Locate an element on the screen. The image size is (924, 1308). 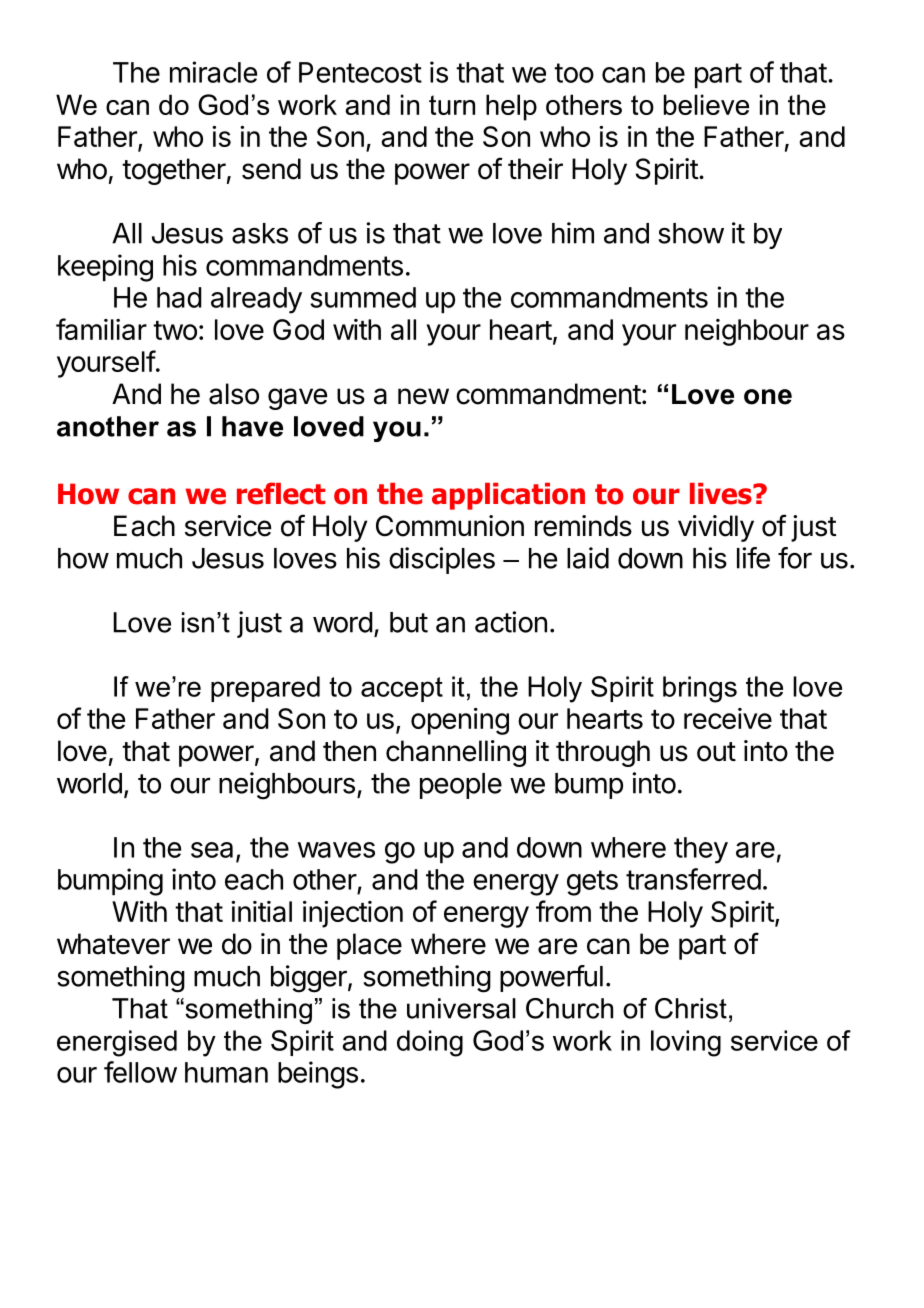
loving is located at coordinates (686, 1043).
